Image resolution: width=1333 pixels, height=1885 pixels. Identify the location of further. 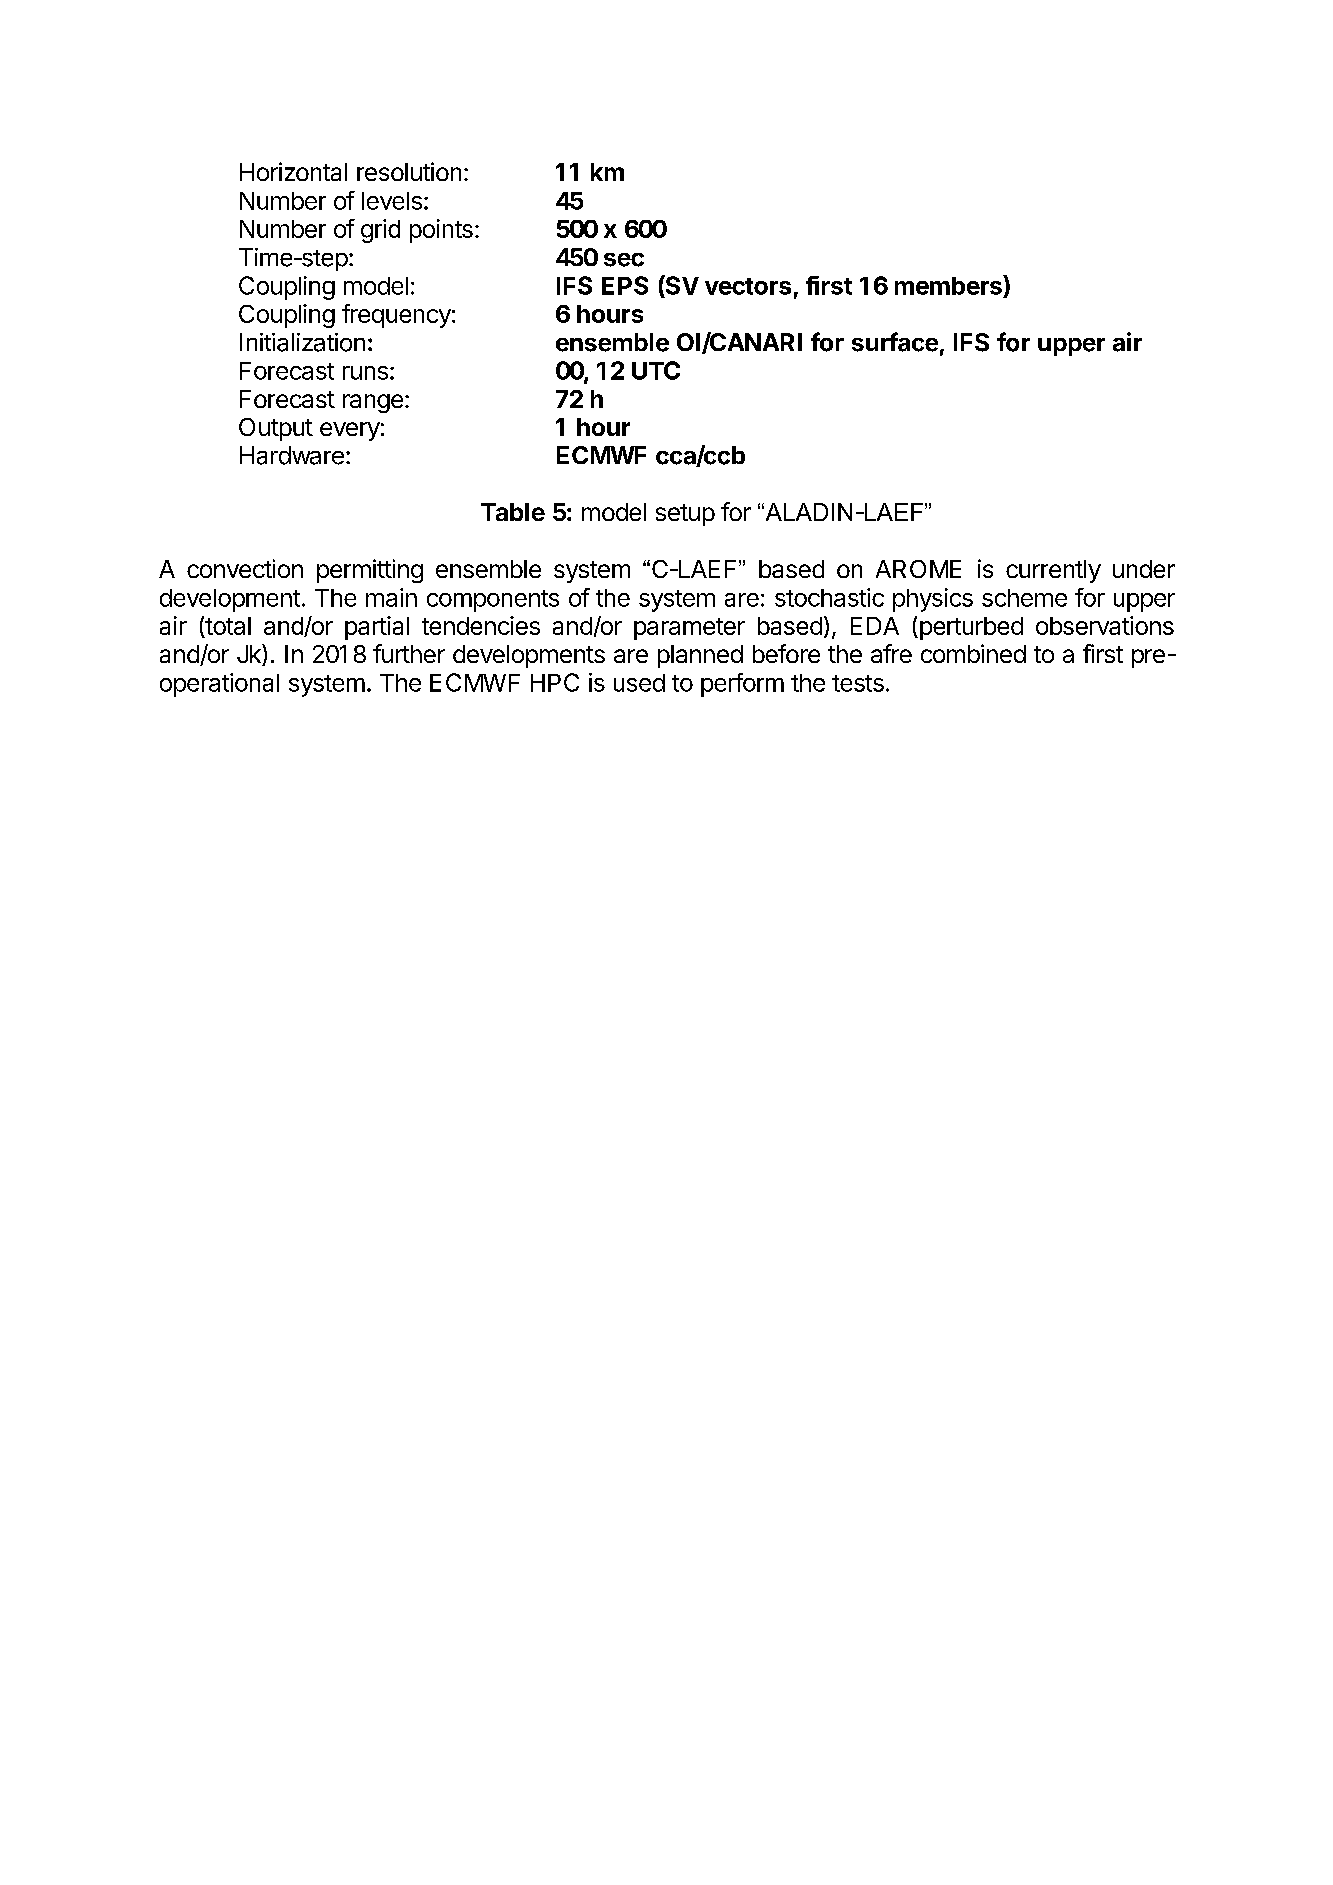
(409, 653).
